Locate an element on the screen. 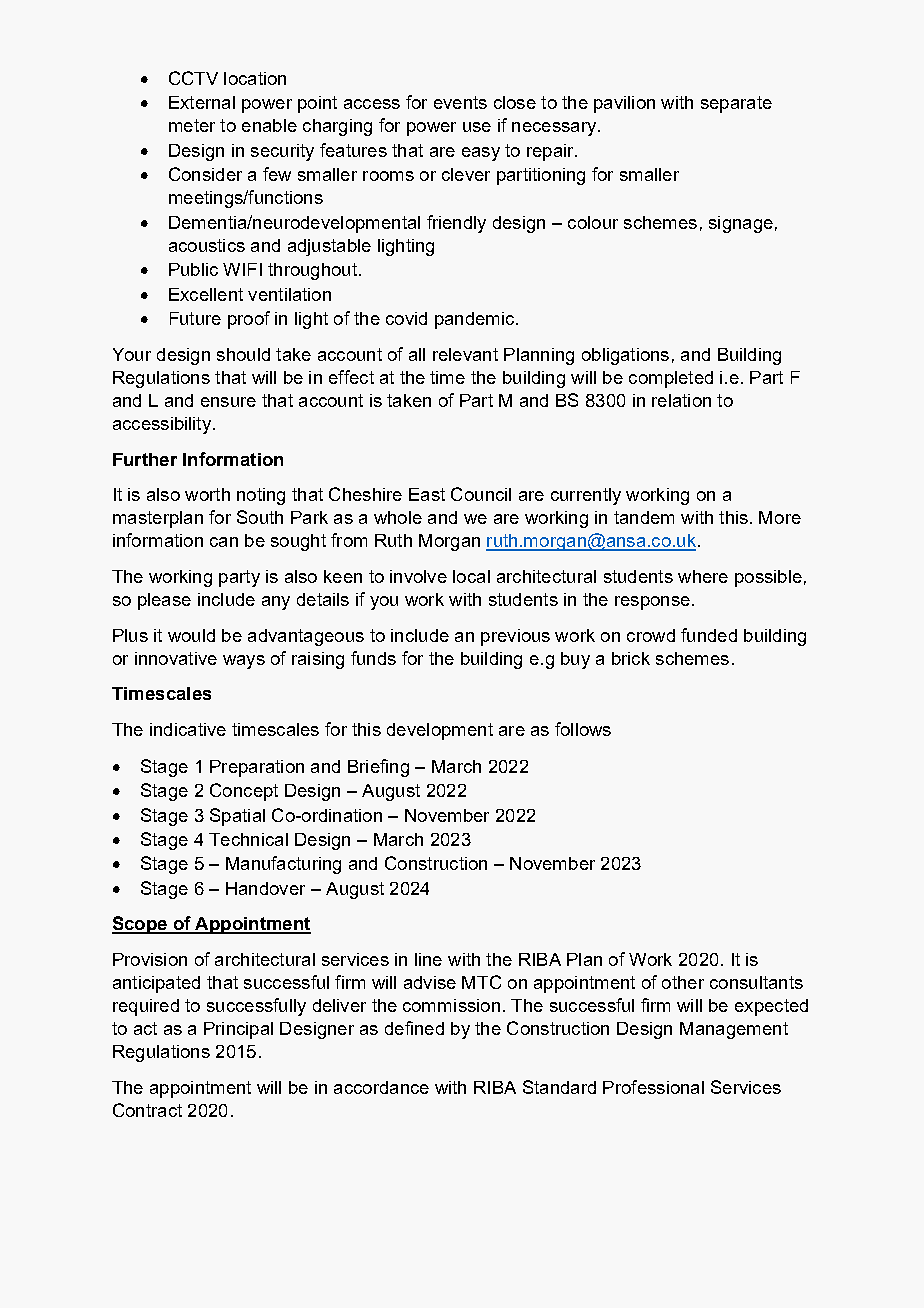 This screenshot has height=1308, width=924. Principal is located at coordinates (238, 1030).
